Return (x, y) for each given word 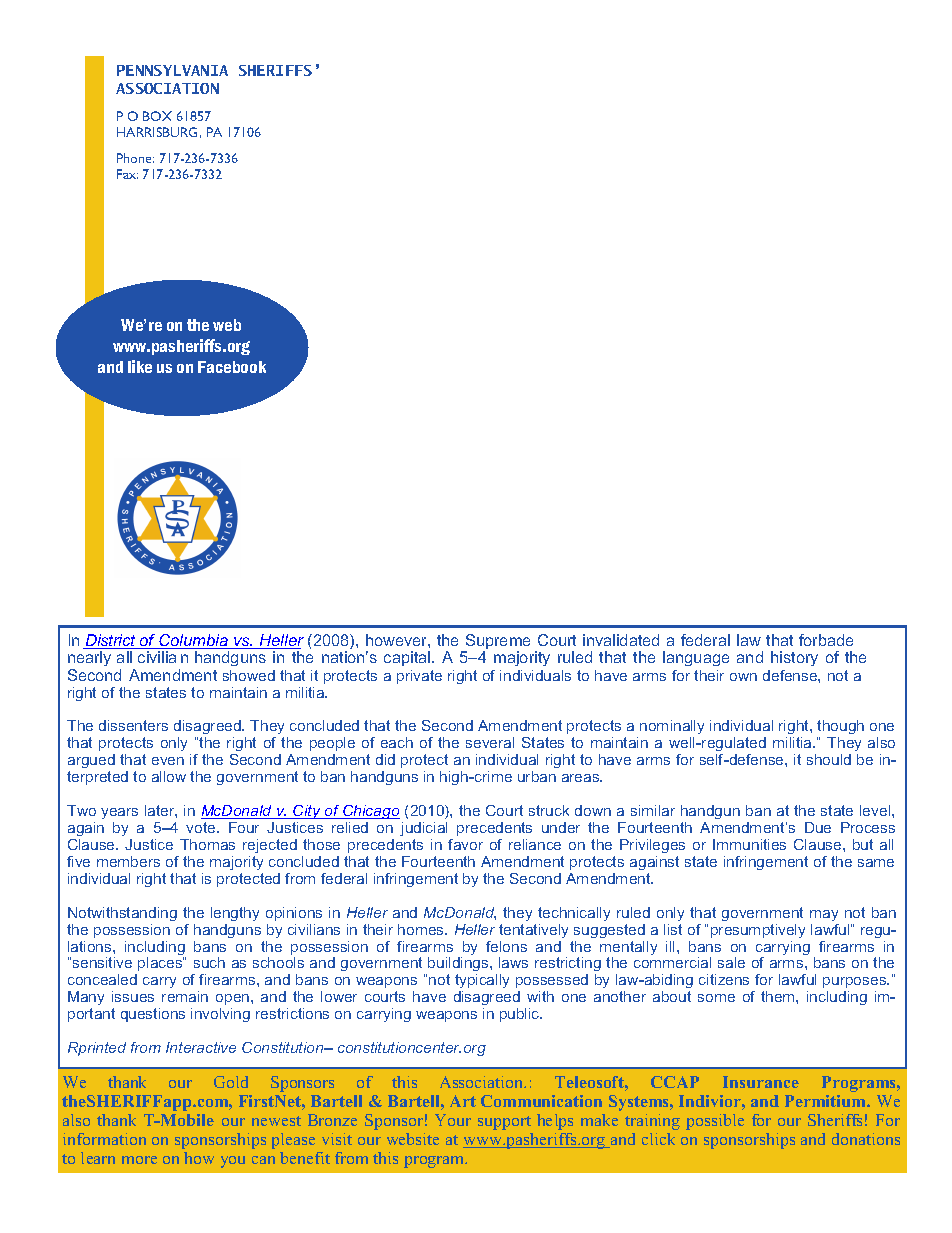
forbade (826, 640)
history (794, 658)
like (140, 366)
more (139, 1160)
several (490, 742)
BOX (157, 116)
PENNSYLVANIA (172, 70)
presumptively (758, 931)
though (840, 729)
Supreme (497, 643)
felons (506, 946)
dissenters (133, 725)
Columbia (194, 641)
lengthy (235, 914)
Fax (127, 174)
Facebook (232, 367)
